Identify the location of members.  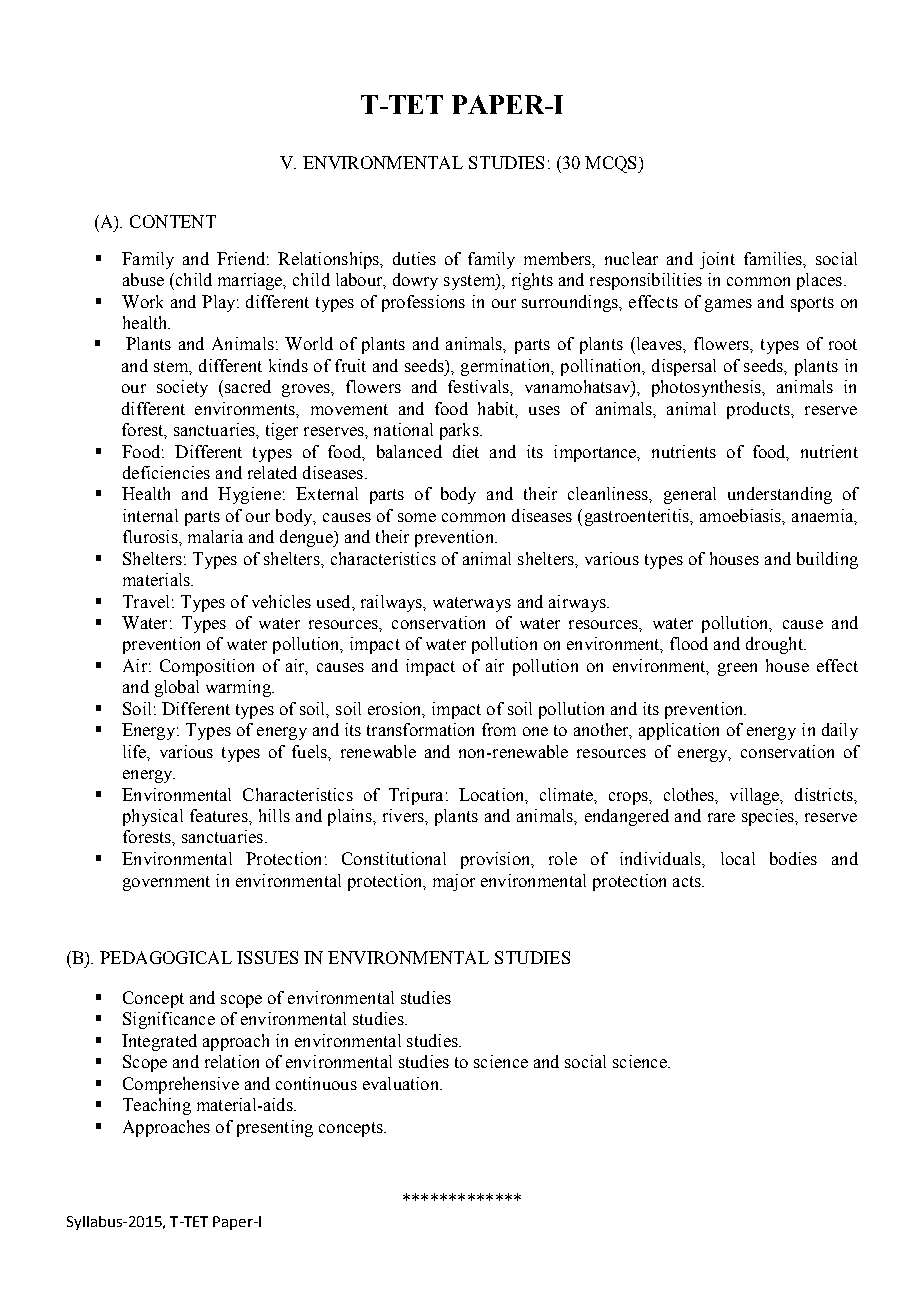
(558, 258).
